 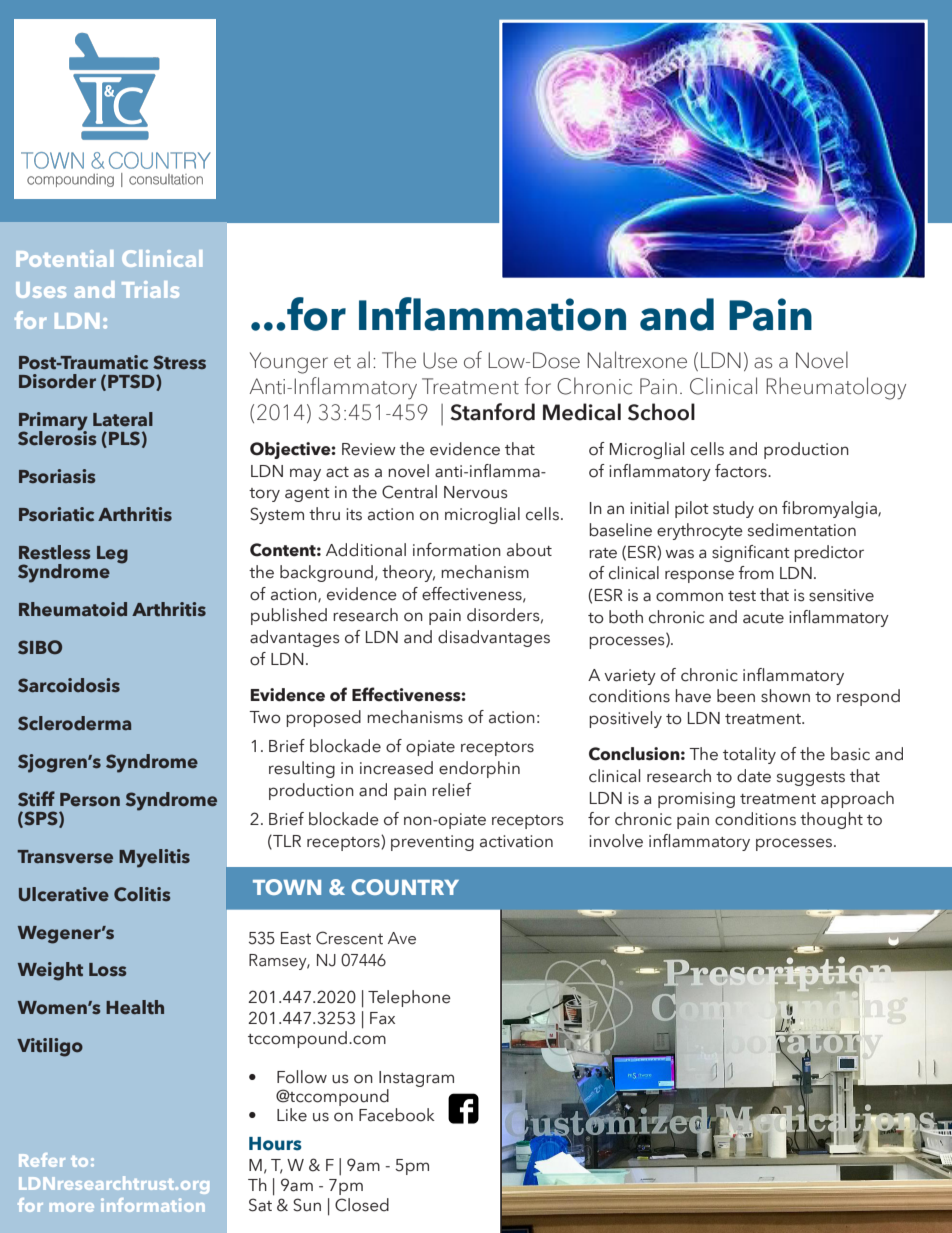 I want to click on COUNTRY, so click(x=405, y=887).
